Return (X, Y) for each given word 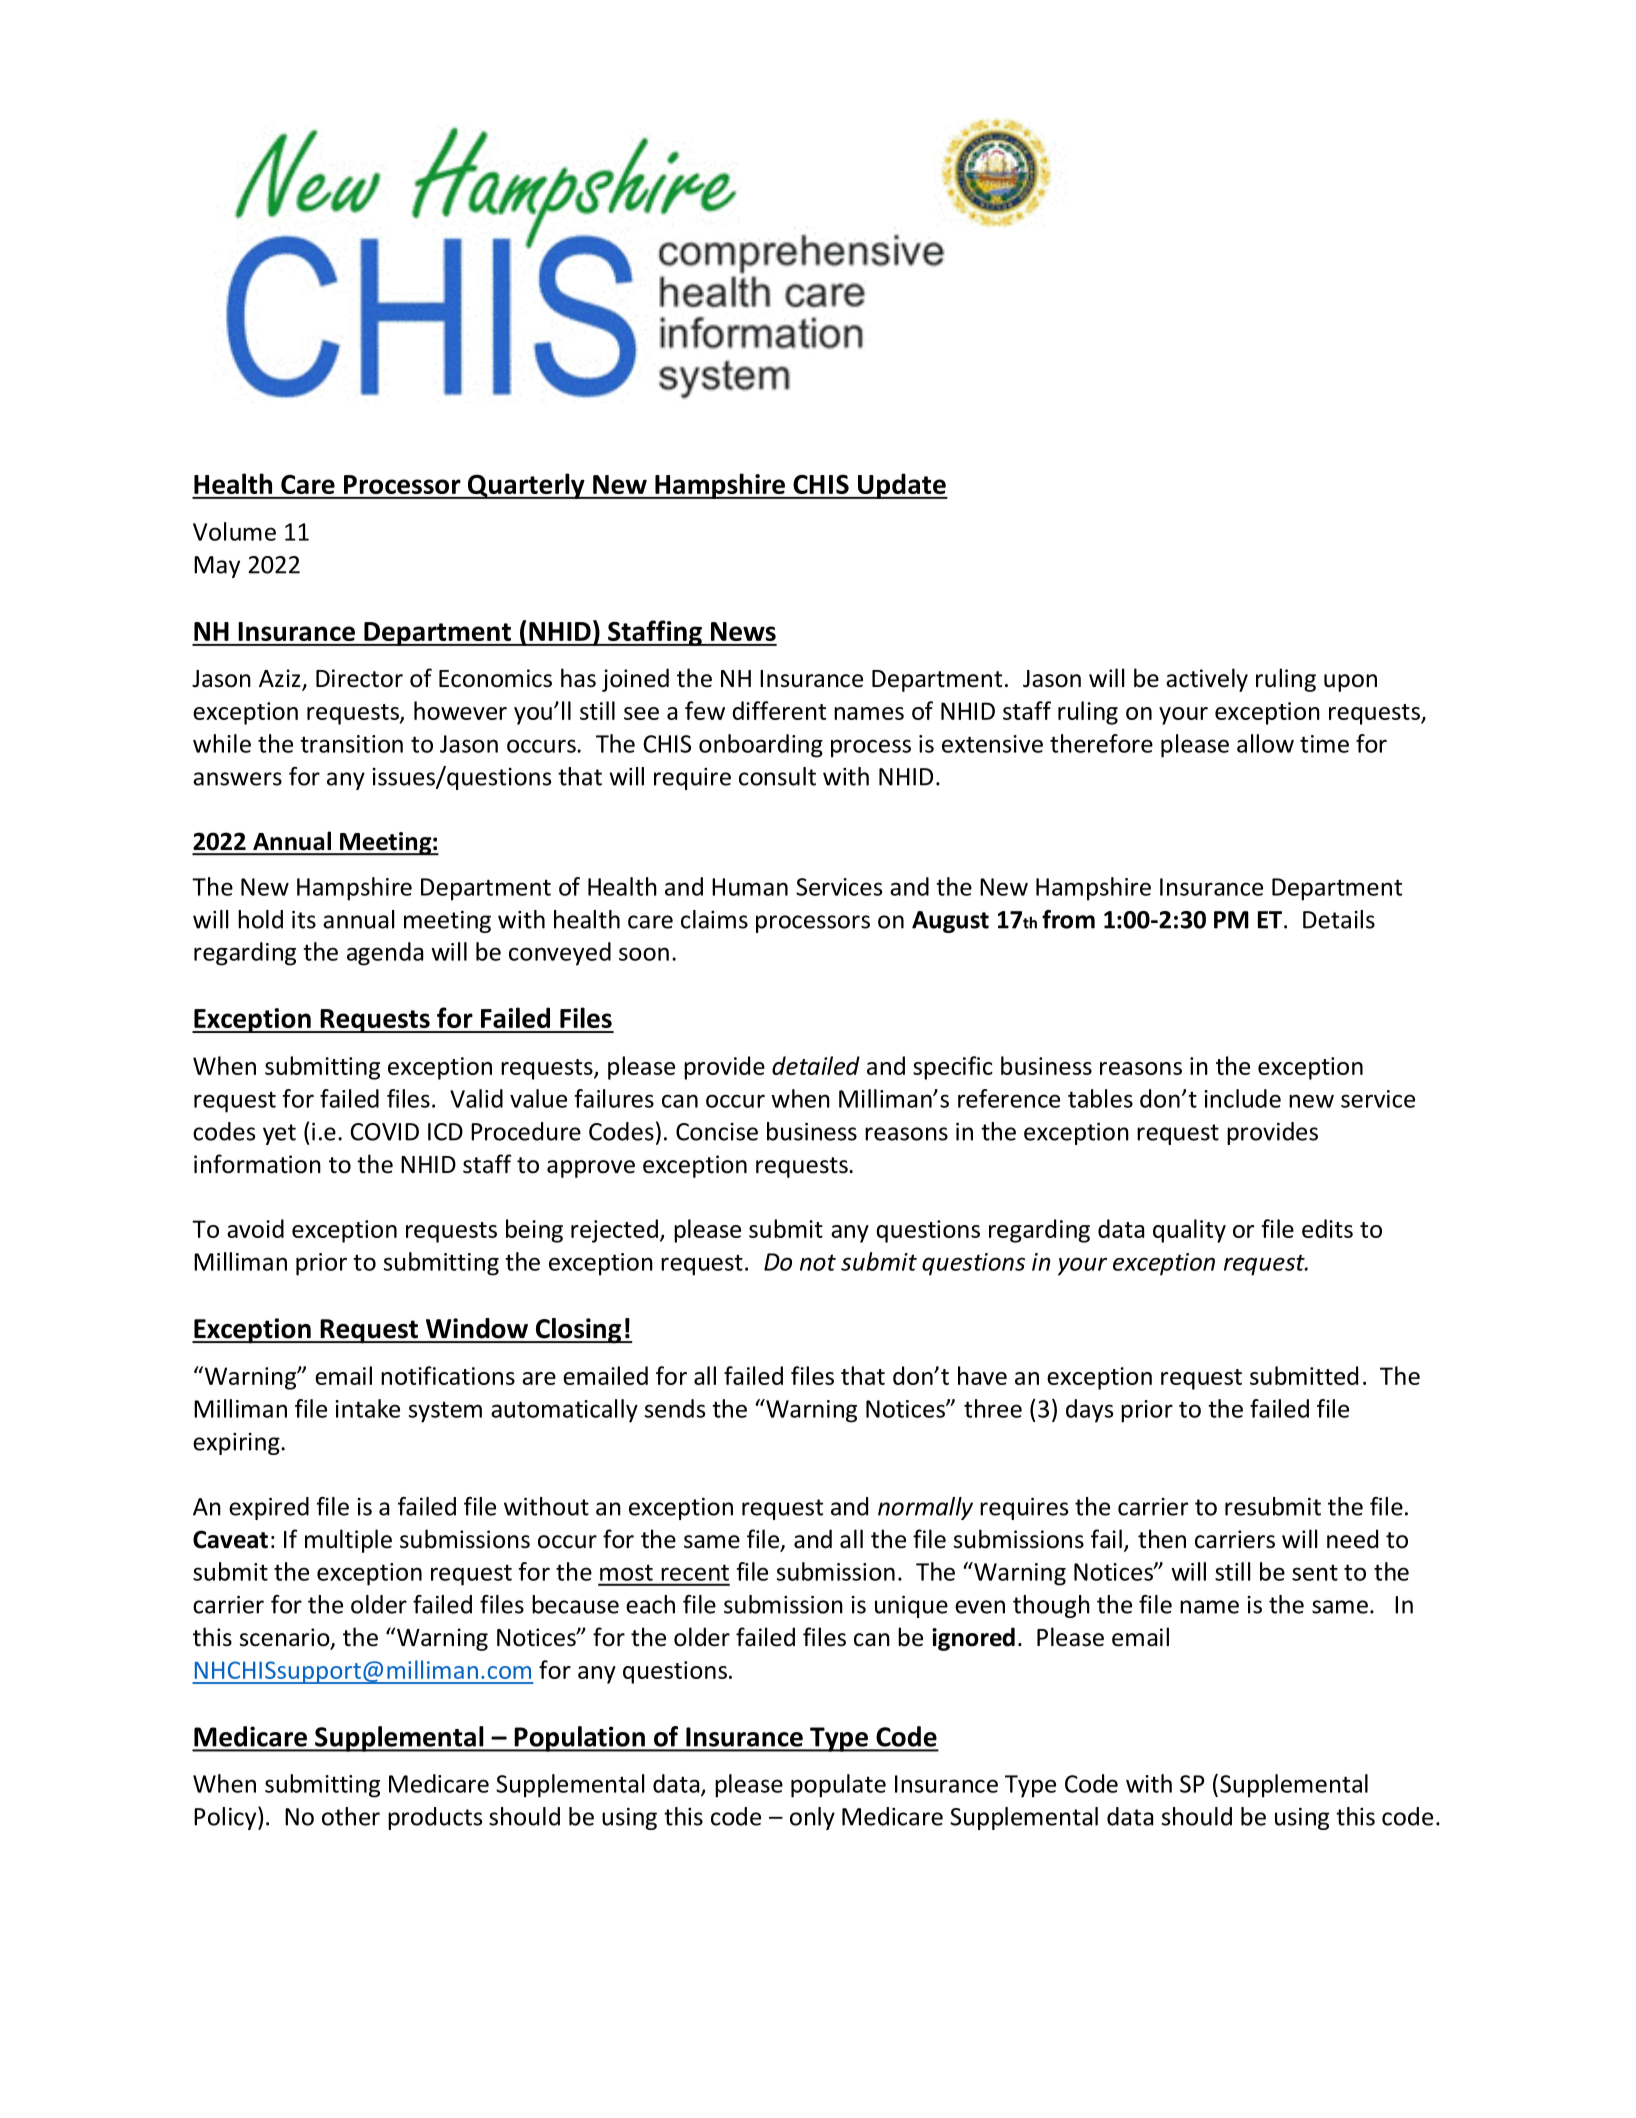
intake (367, 1408)
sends (675, 1408)
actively (1207, 680)
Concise (717, 1132)
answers (237, 779)
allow (1265, 743)
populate (838, 1786)
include (1242, 1098)
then (1162, 1539)
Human (750, 887)
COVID (385, 1132)
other (351, 1816)
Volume (234, 531)
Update (901, 486)
